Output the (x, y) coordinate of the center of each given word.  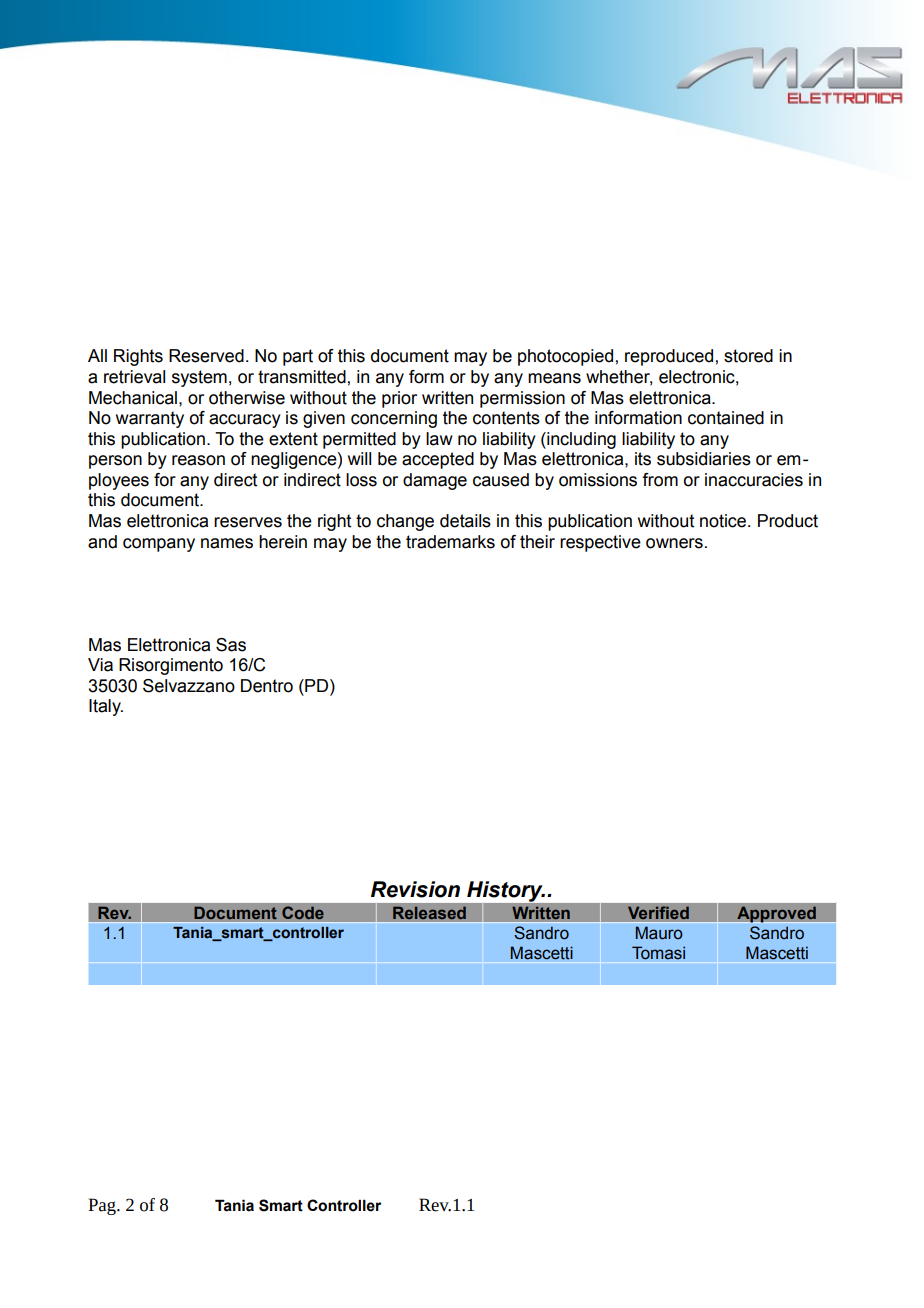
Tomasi (658, 953)
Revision (415, 889)
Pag (103, 1206)
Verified (658, 913)
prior (399, 399)
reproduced (669, 357)
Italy (106, 707)
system (199, 378)
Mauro (659, 933)
